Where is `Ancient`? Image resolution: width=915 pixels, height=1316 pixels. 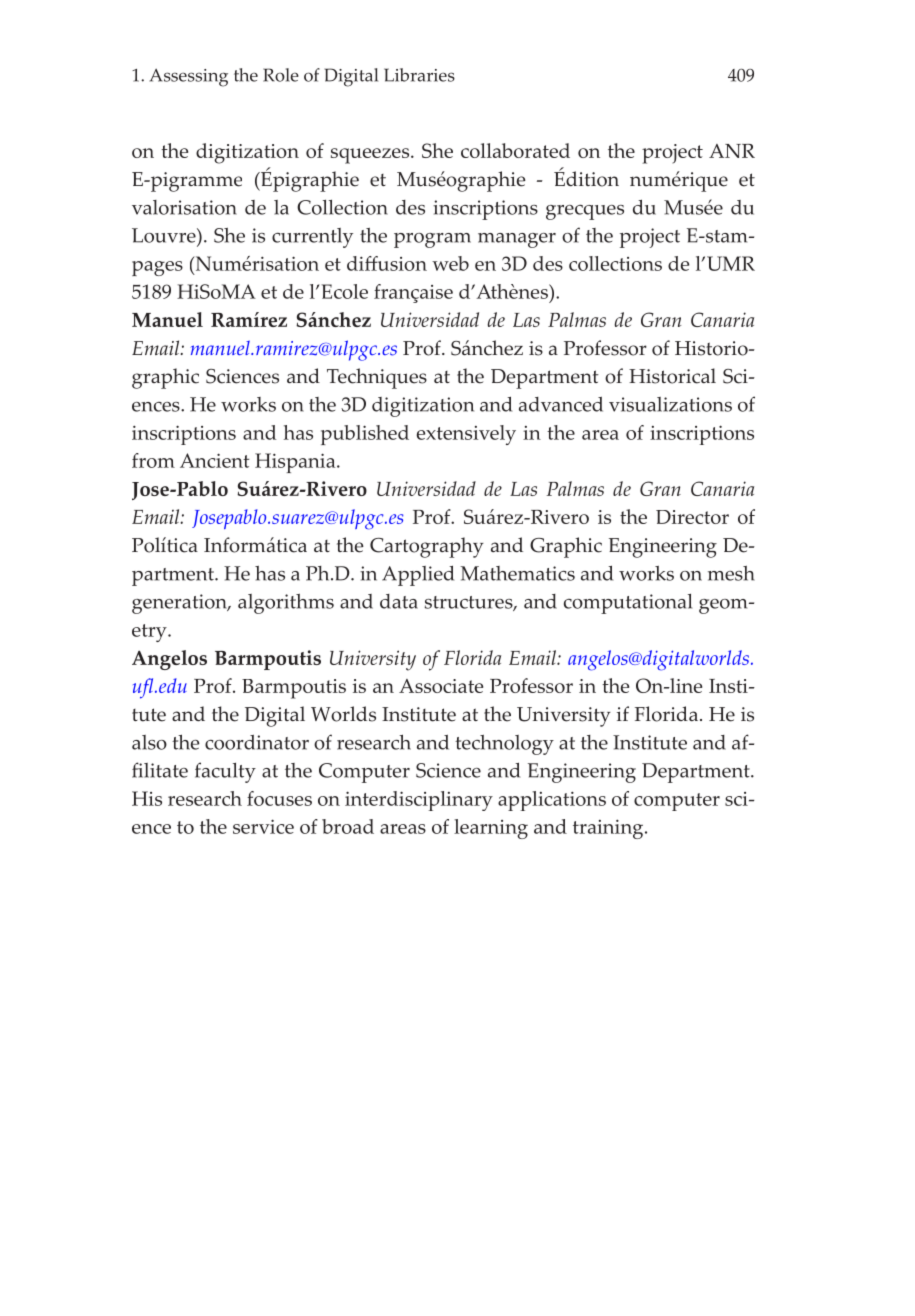 Ancient is located at coordinates (215, 460).
